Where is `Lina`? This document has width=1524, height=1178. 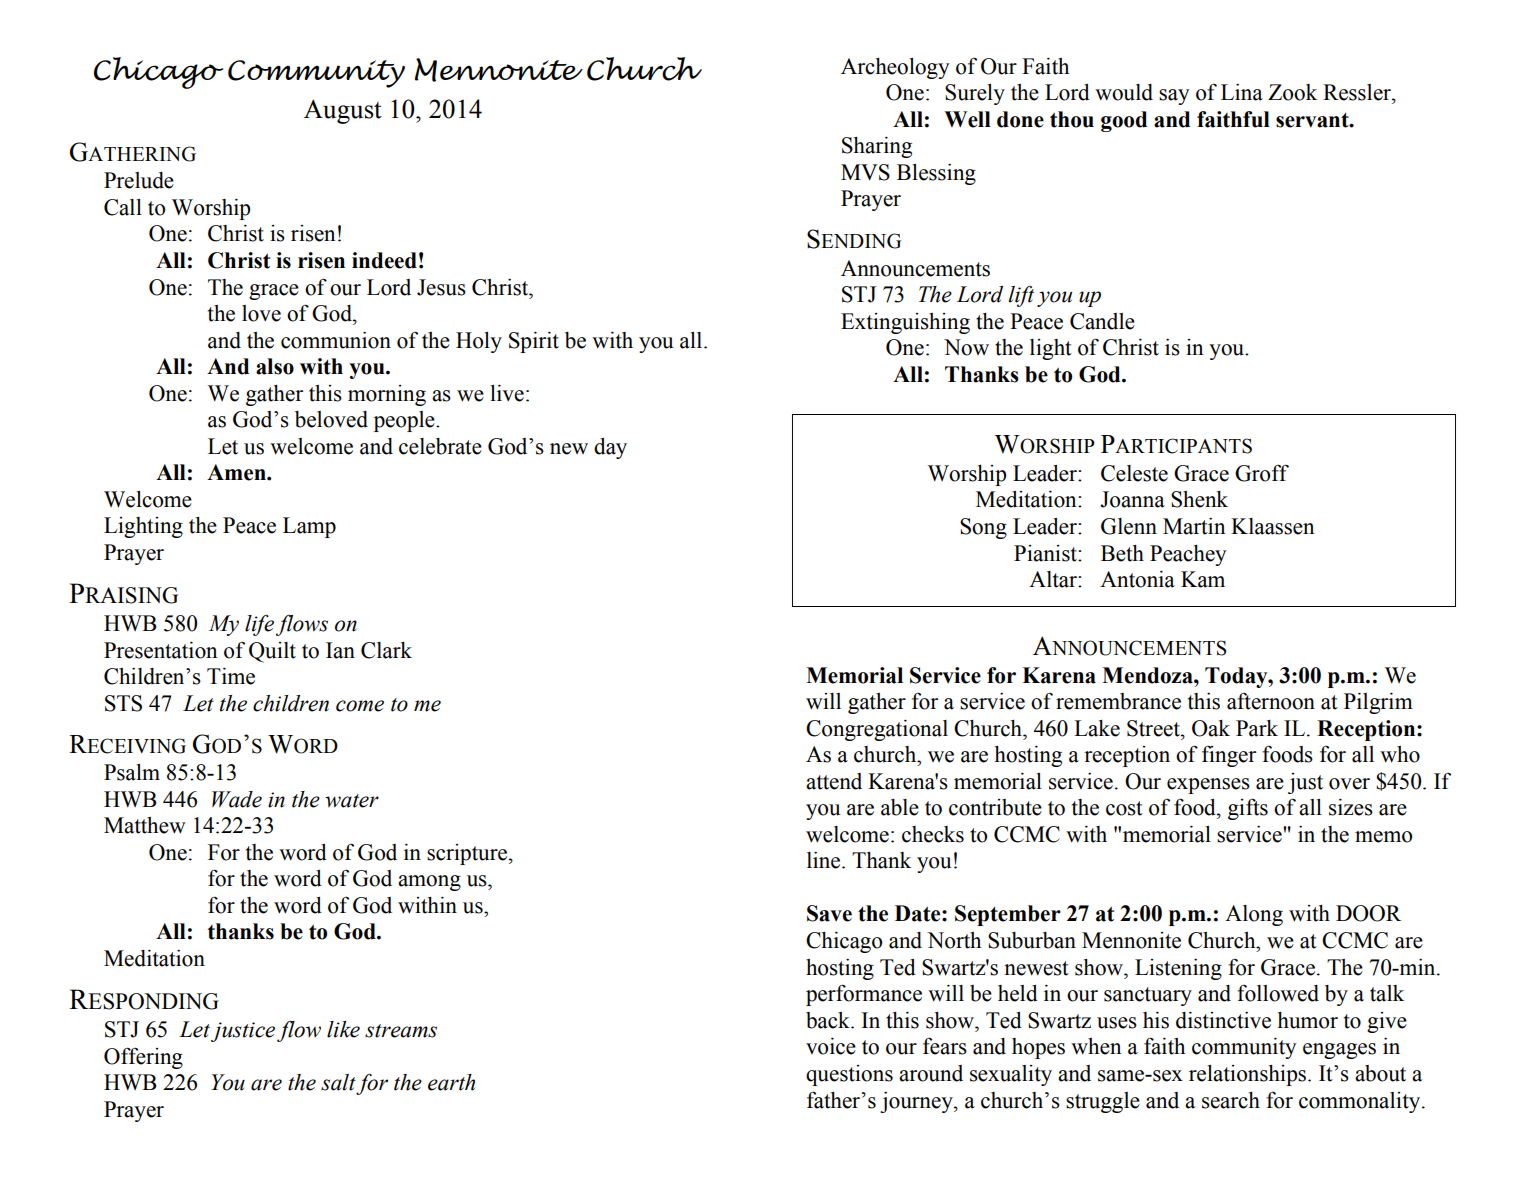
Lina is located at coordinates (1242, 92).
